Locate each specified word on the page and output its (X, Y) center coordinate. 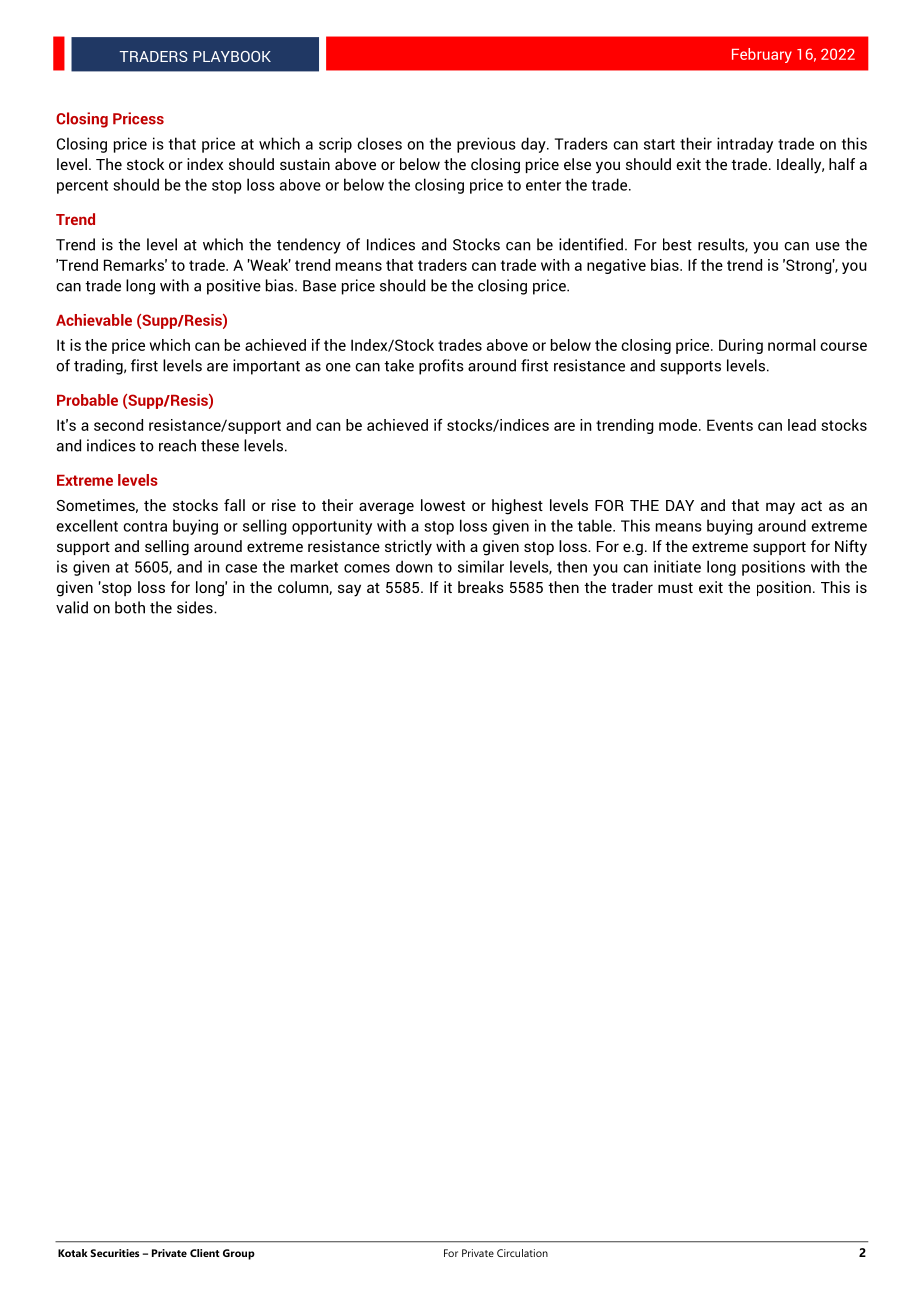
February (762, 55)
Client (205, 1253)
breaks (481, 587)
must (675, 588)
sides (196, 607)
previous (486, 145)
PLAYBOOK (232, 56)
